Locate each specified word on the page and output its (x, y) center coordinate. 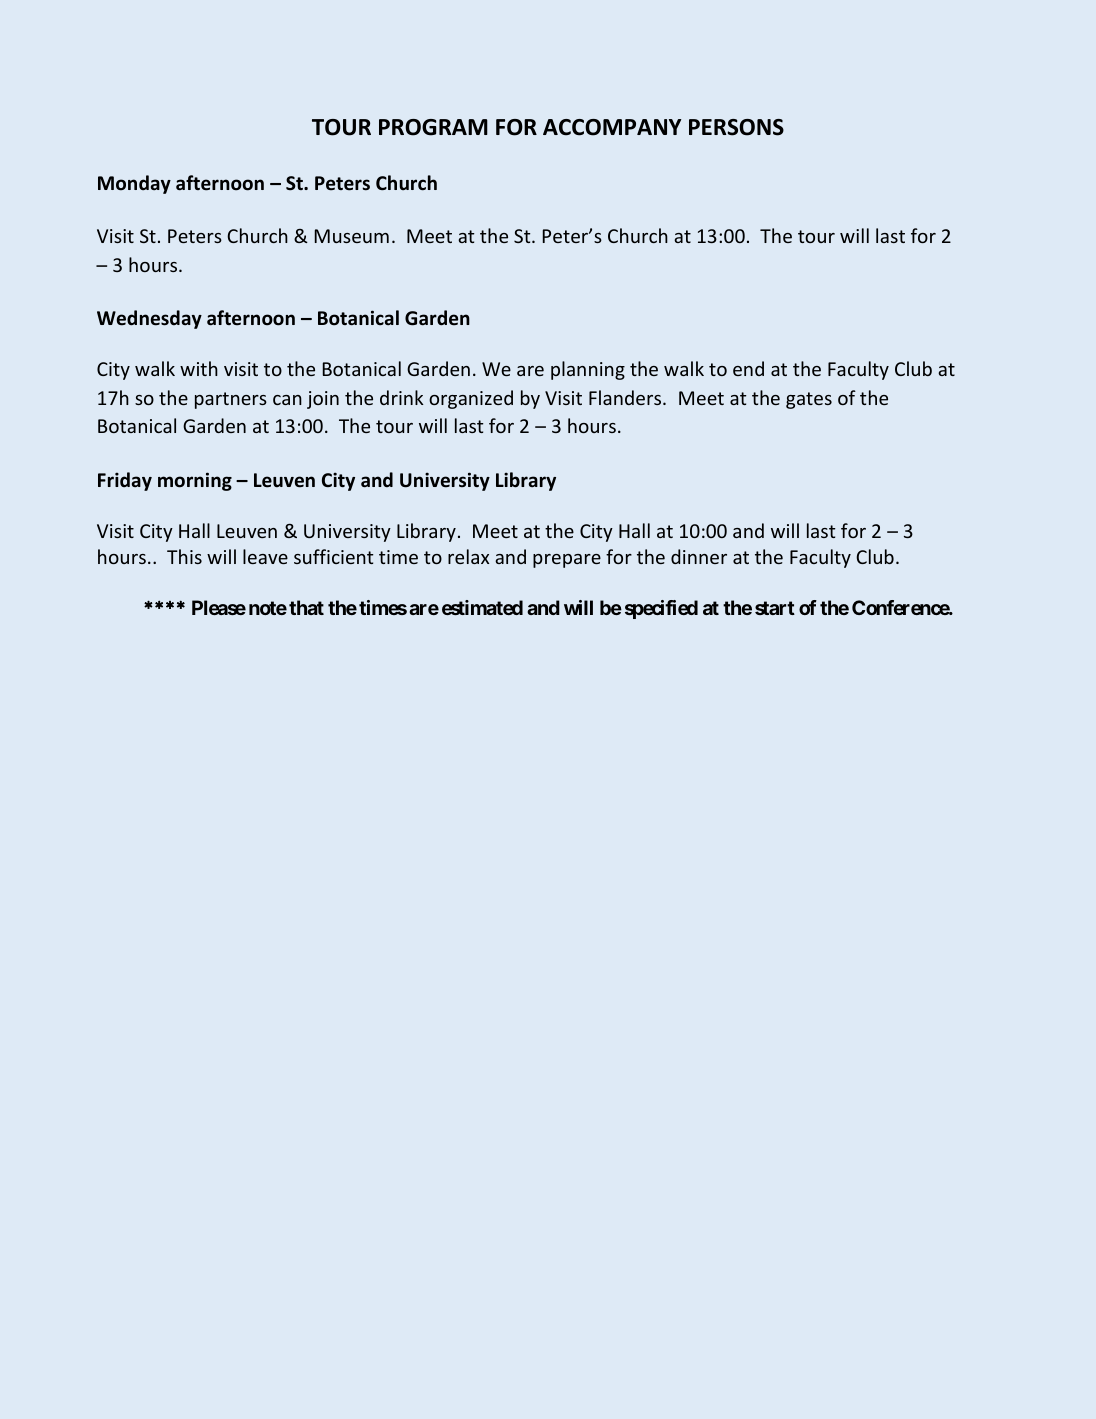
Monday (134, 184)
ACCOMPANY (612, 127)
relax (468, 556)
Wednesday (149, 319)
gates (809, 400)
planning (588, 370)
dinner (699, 556)
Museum (351, 236)
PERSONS (736, 127)
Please (219, 607)
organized (471, 399)
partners (231, 400)
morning (195, 481)
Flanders (626, 397)
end (748, 368)
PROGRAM (433, 127)
